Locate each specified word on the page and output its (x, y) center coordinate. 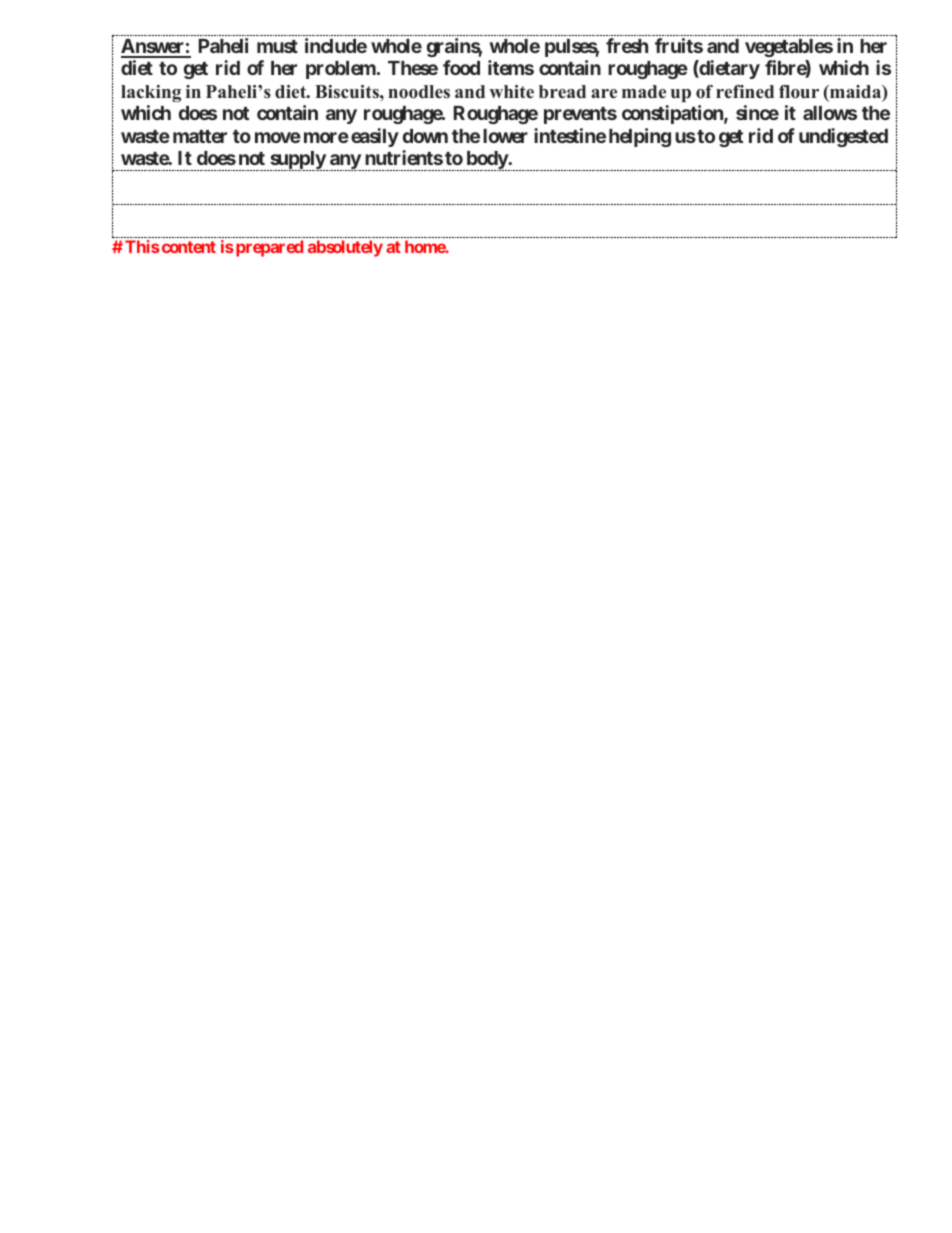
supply (297, 161)
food (461, 67)
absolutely (345, 248)
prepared (269, 248)
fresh (627, 45)
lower (505, 136)
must (277, 46)
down (425, 136)
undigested (843, 137)
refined (745, 92)
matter (200, 136)
